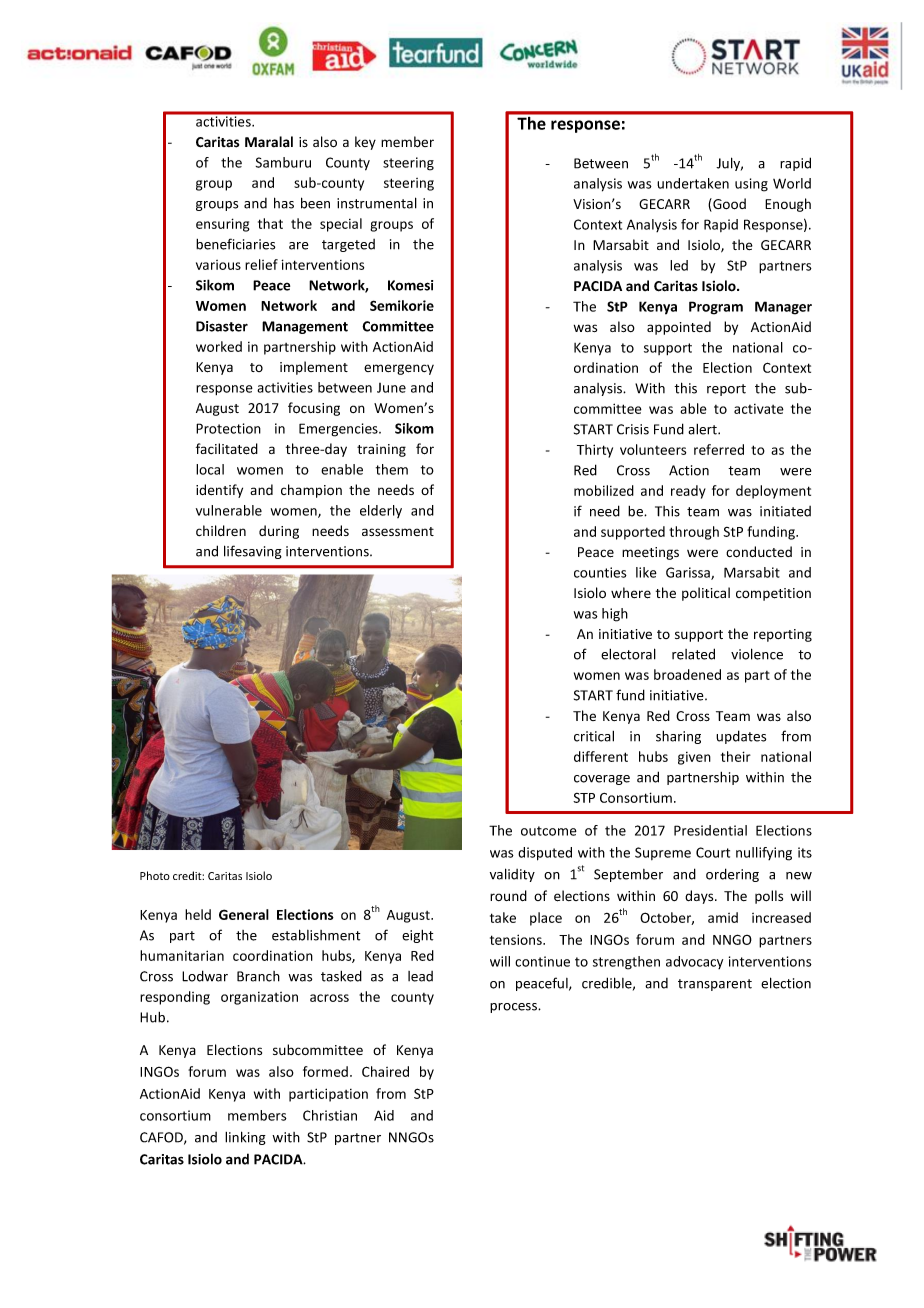  I want to click on identify, so click(219, 491).
